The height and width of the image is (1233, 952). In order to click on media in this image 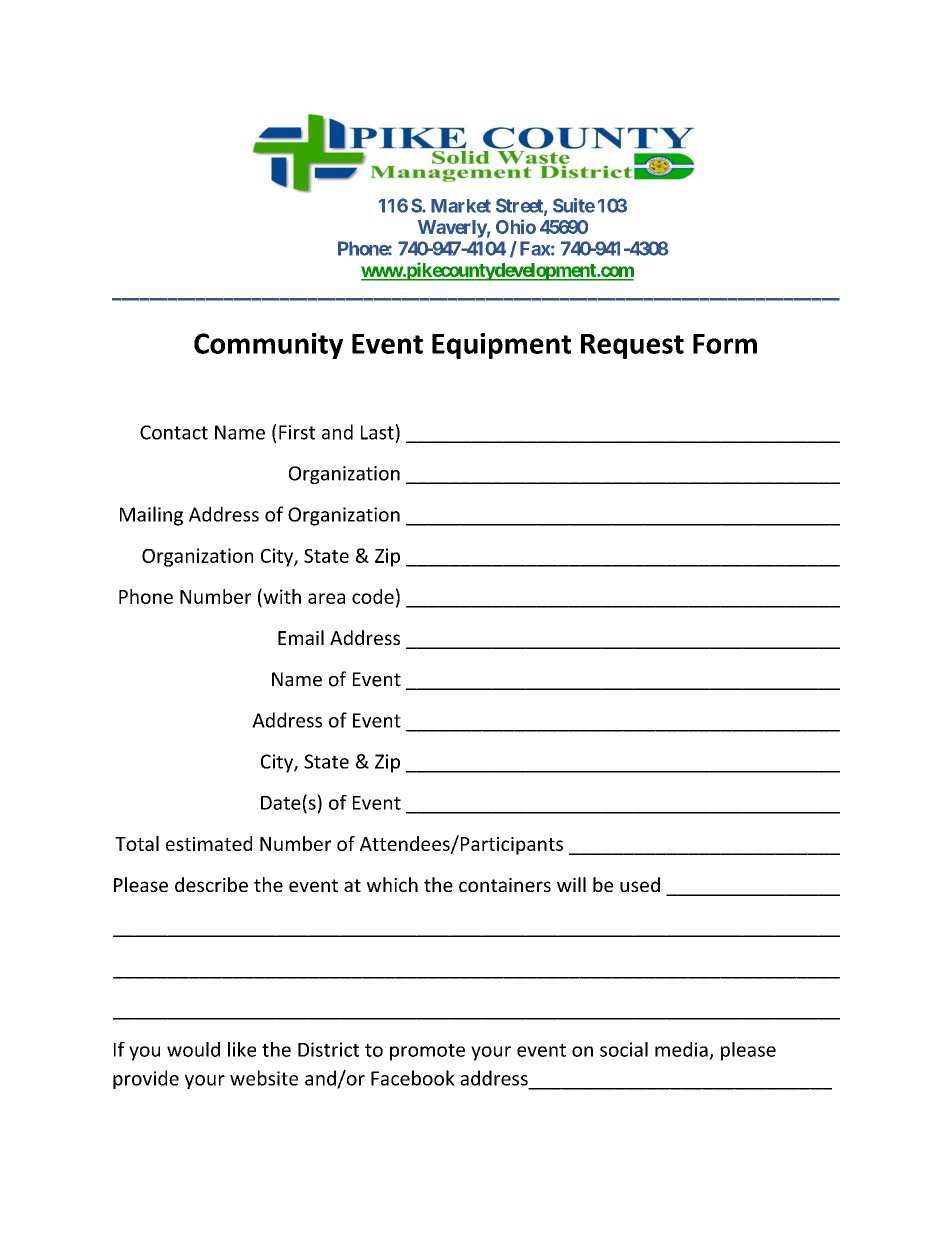, I will do `click(681, 1049)`.
